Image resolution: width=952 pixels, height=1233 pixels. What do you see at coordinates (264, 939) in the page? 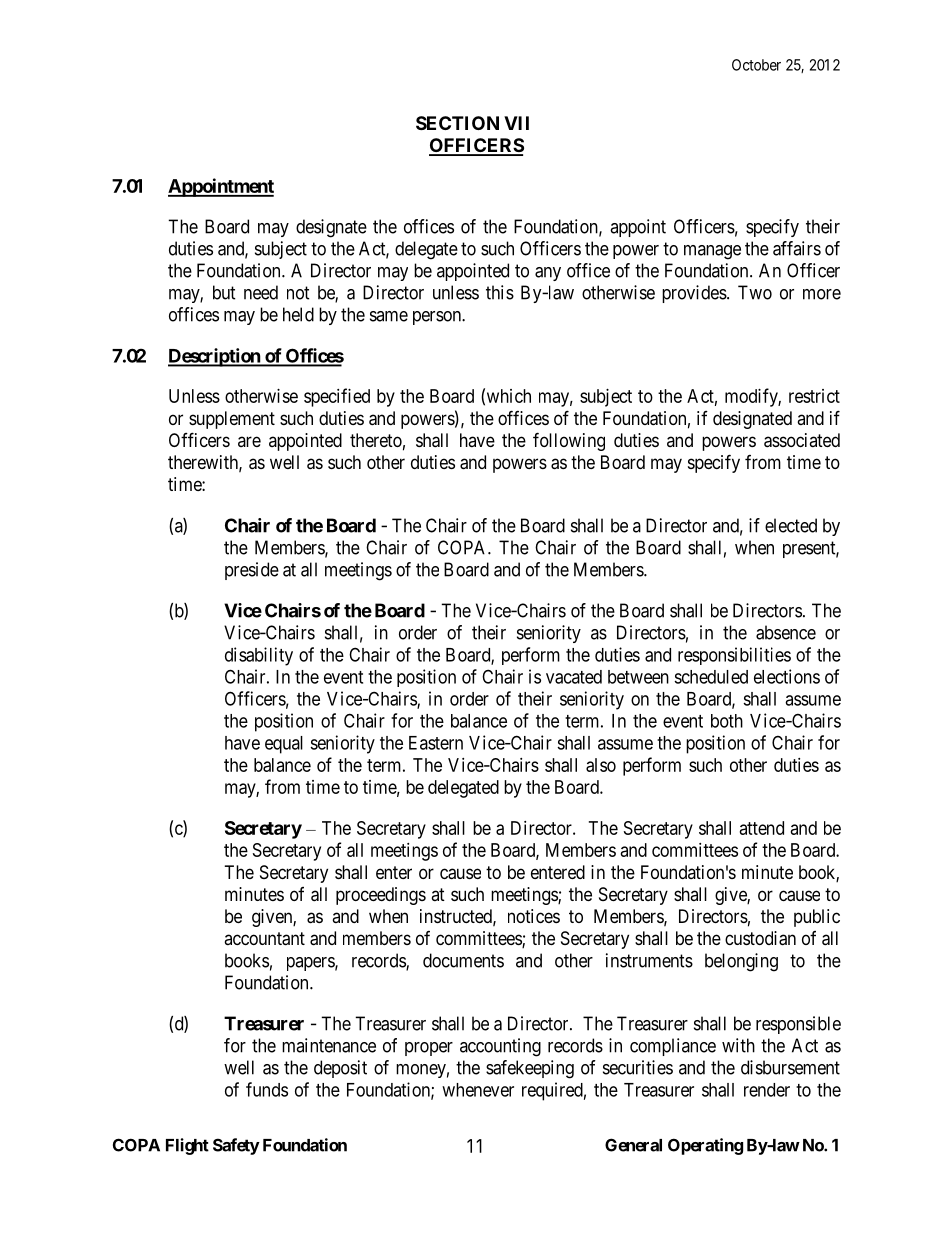
I see `accountant` at bounding box center [264, 939].
